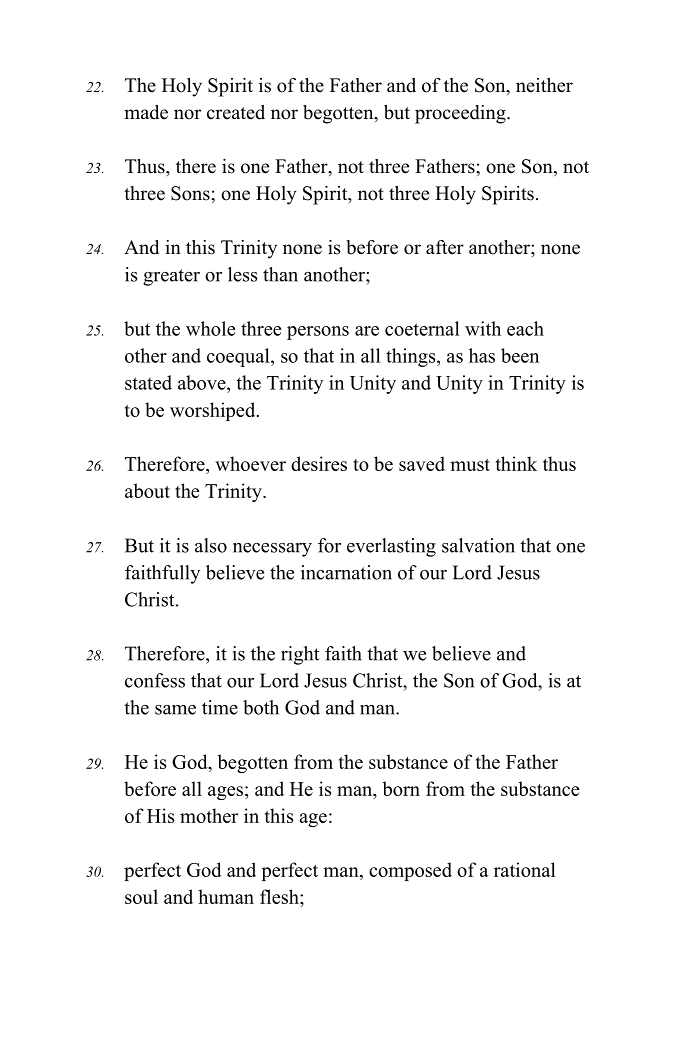  I want to click on think, so click(516, 463).
